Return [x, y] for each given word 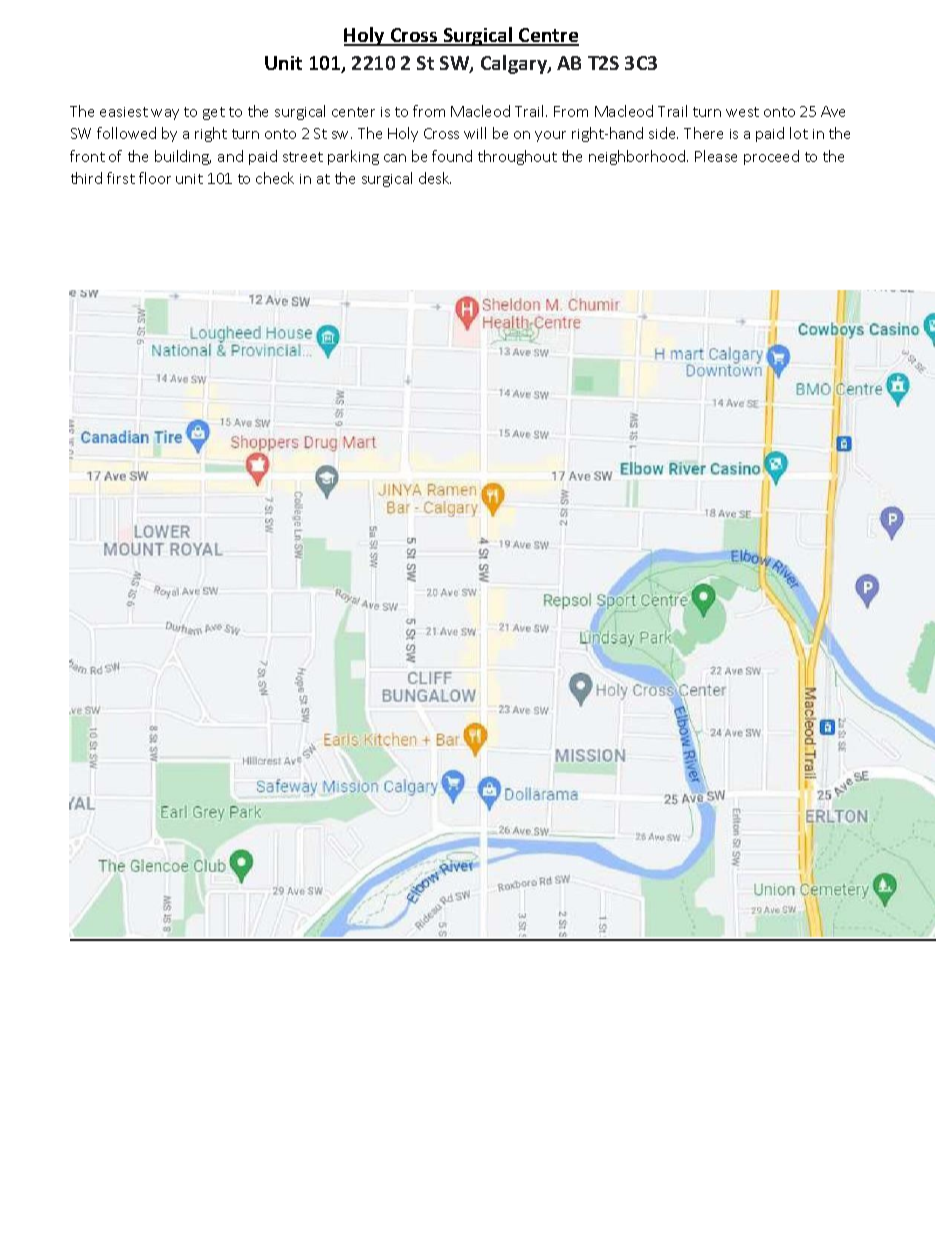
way [165, 114]
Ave [833, 111]
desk [435, 178]
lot [799, 133]
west [742, 112]
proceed [771, 157]
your [550, 136]
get [214, 113]
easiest [124, 112]
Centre [548, 36]
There [703, 133]
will [475, 133]
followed [126, 133]
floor [155, 178]
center [353, 112]
